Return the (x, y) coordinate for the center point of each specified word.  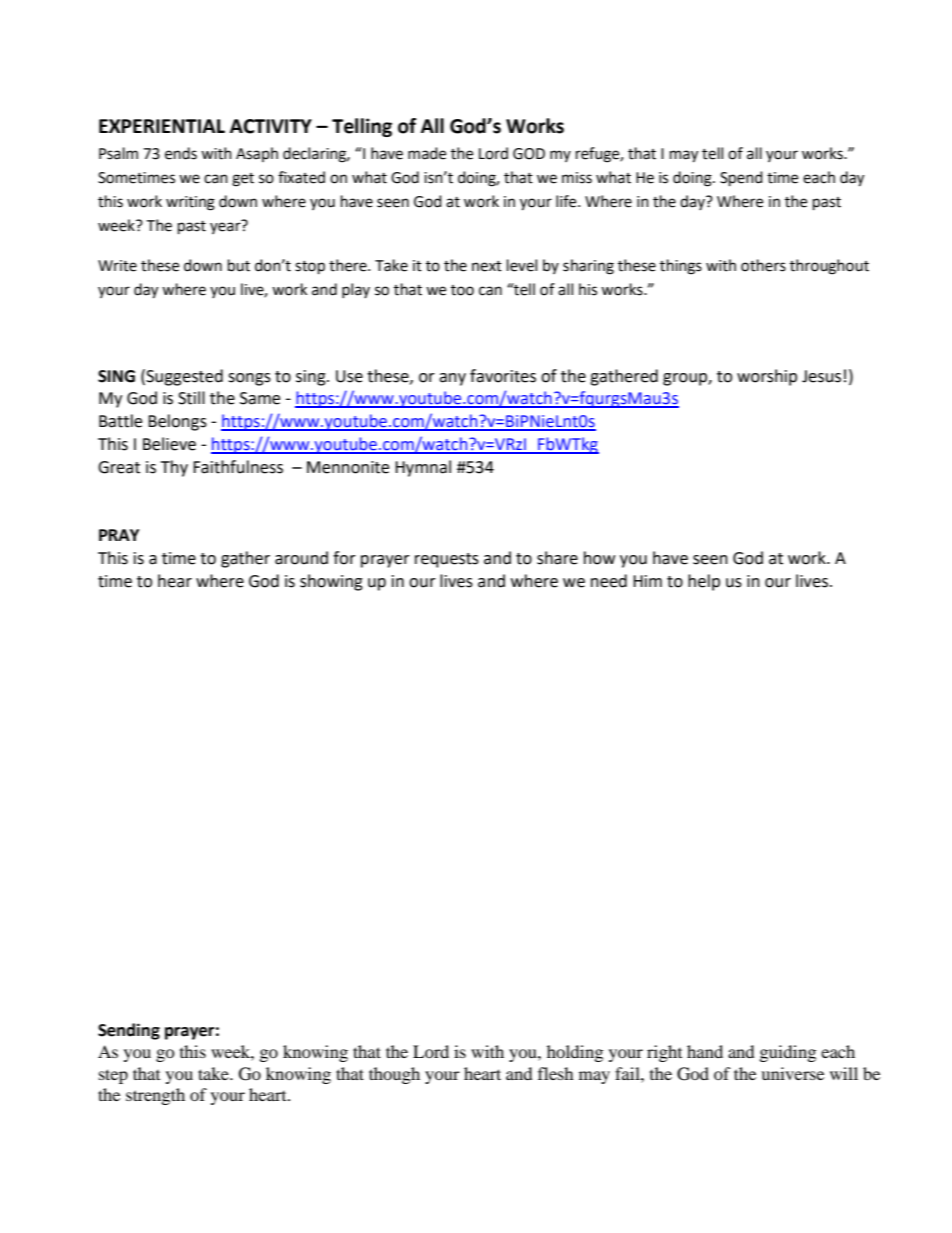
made (427, 153)
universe (792, 1073)
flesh (556, 1073)
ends (181, 153)
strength (155, 1096)
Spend (741, 179)
